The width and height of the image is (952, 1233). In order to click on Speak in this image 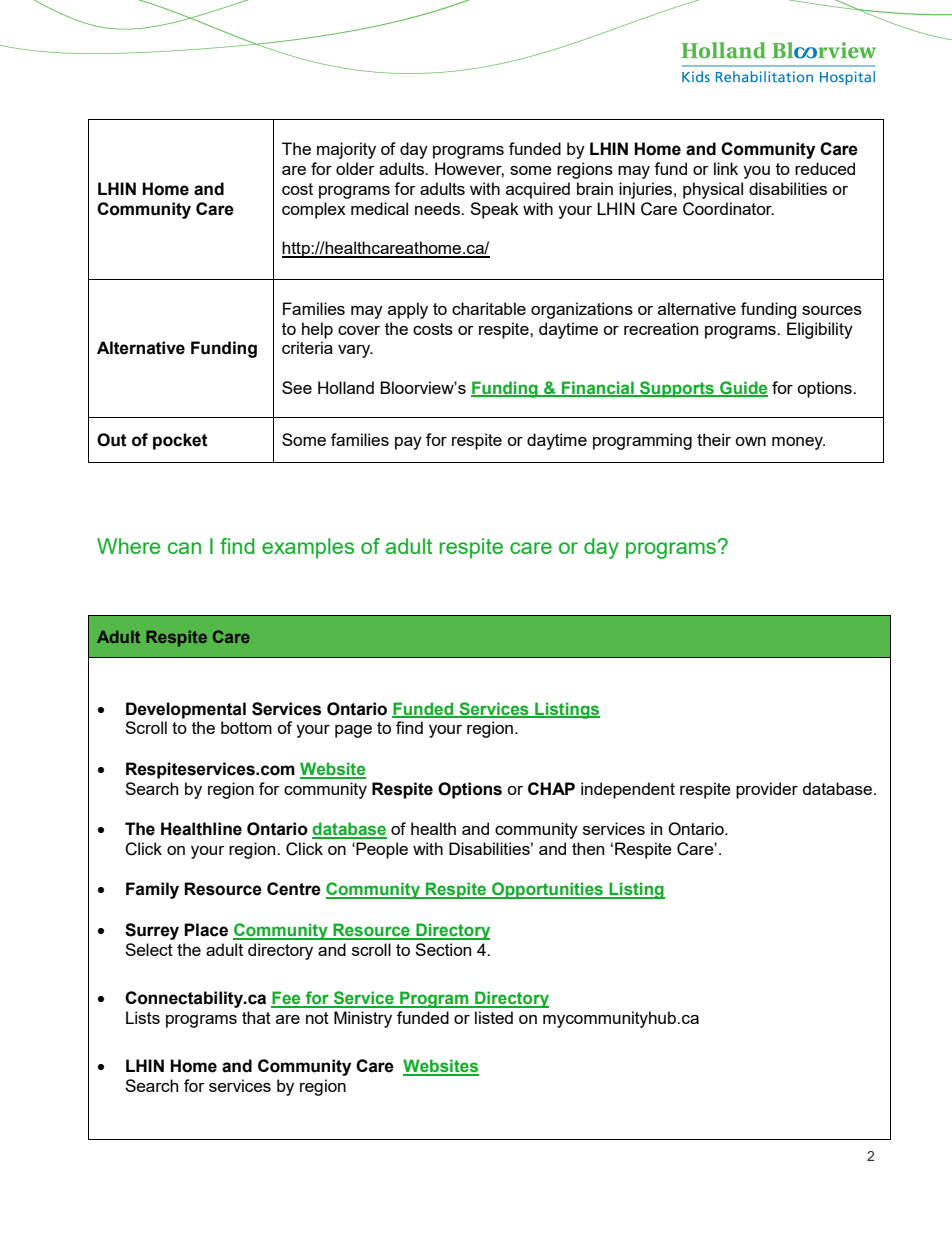, I will do `click(494, 210)`.
